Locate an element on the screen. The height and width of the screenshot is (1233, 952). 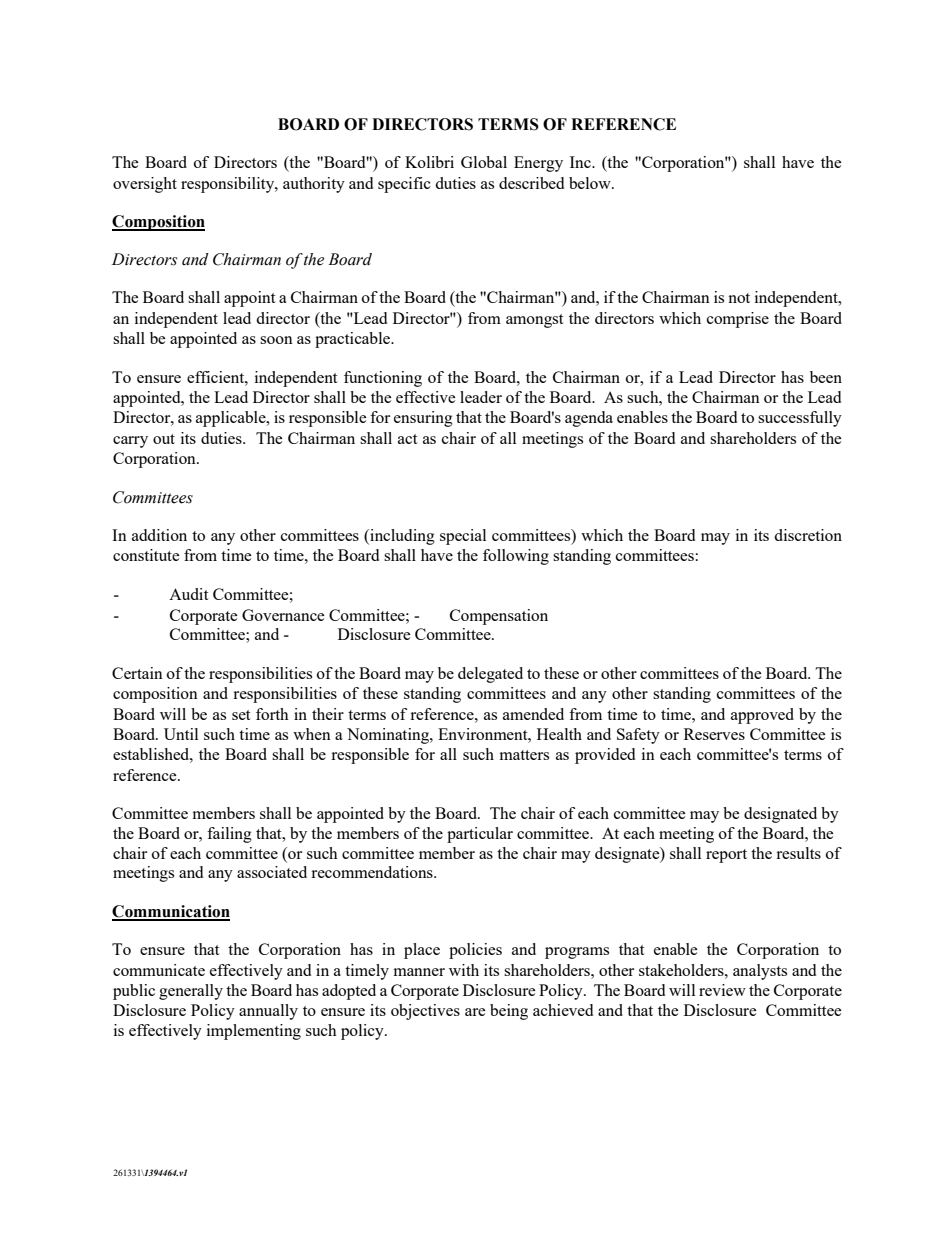
generally is located at coordinates (191, 992).
